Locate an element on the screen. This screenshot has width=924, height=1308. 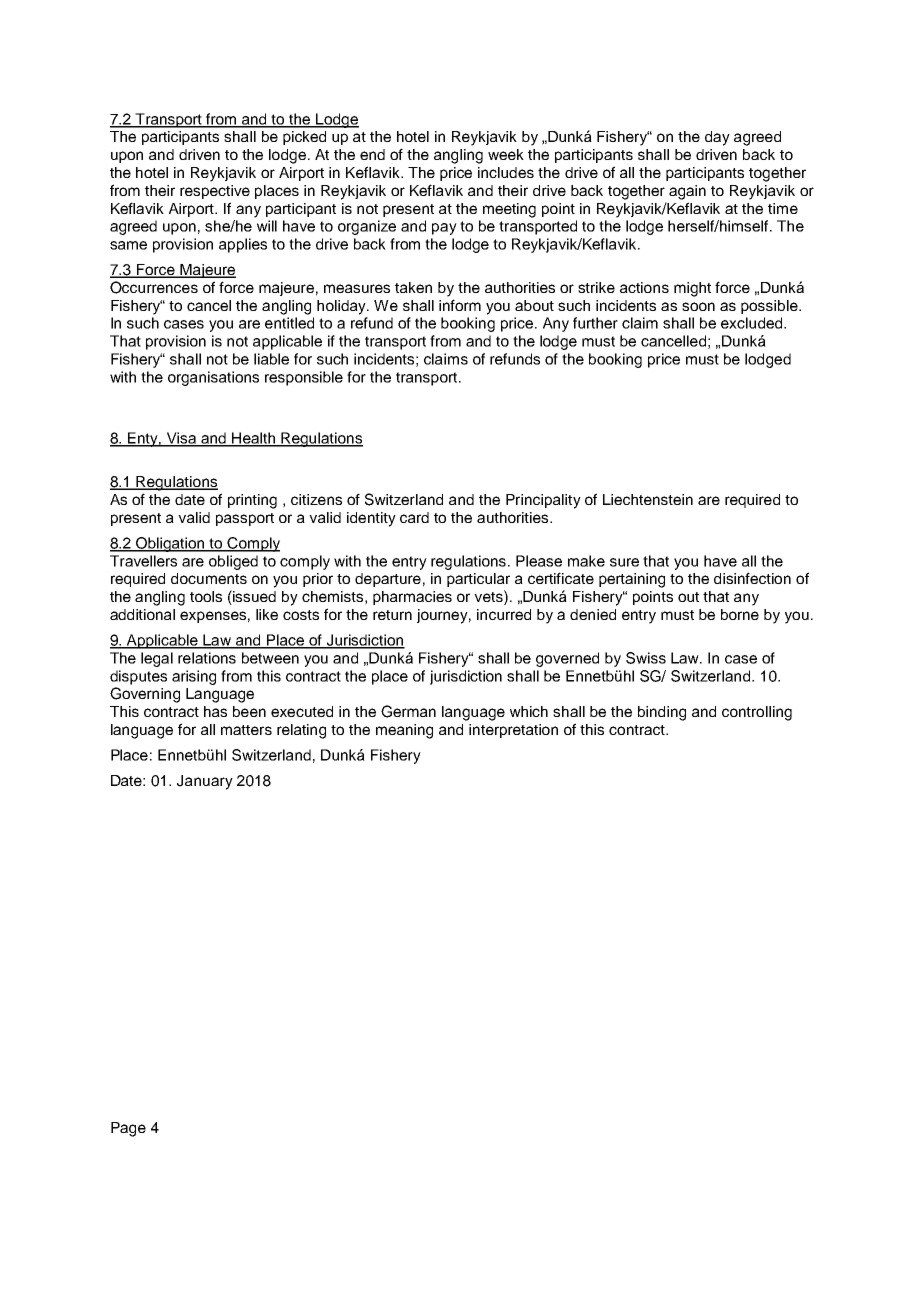
incurred is located at coordinates (504, 614).
